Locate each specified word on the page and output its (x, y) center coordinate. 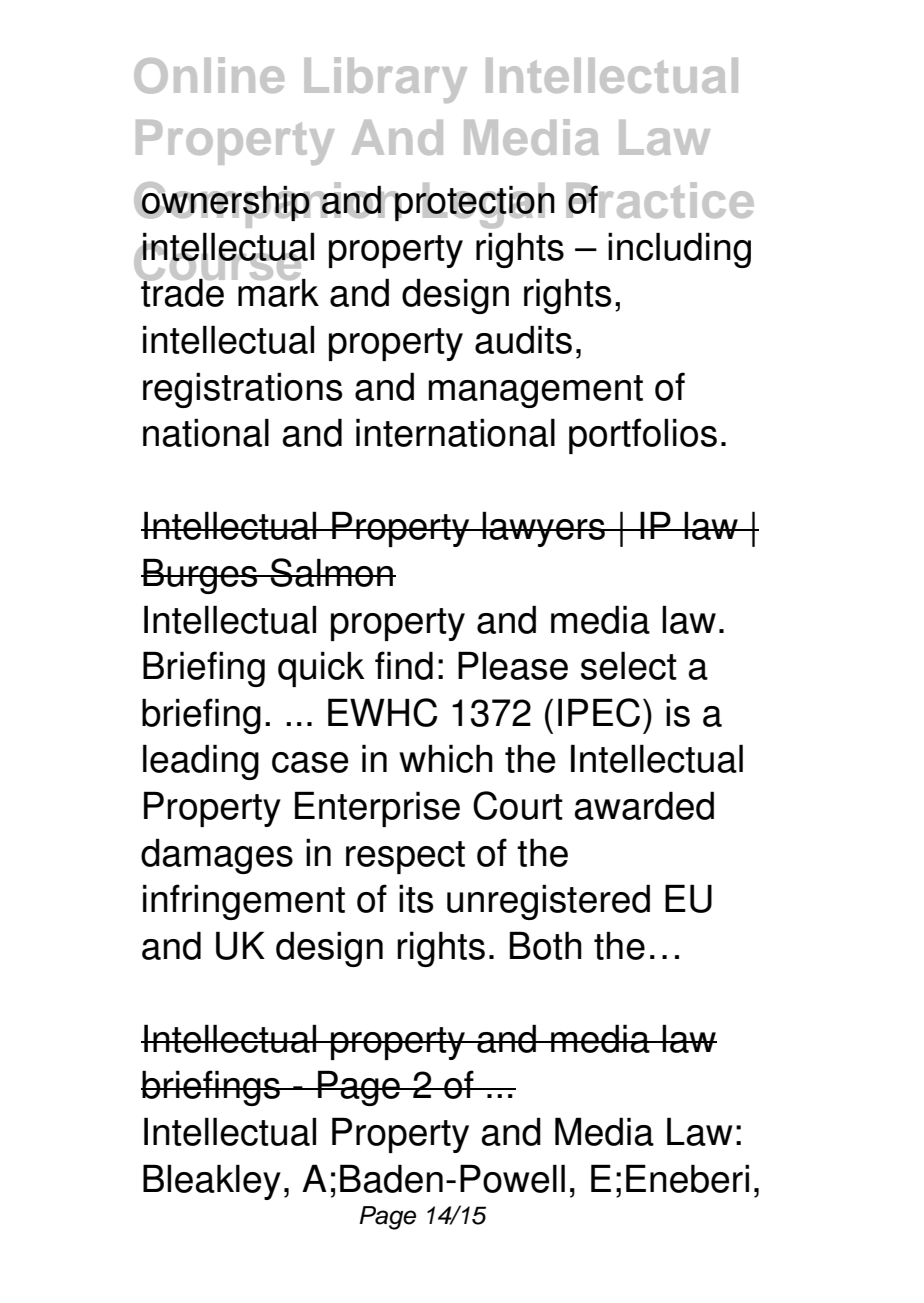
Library (386, 80)
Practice (660, 200)
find (404, 665)
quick (321, 669)
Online (209, 75)
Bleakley (212, 1182)
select (629, 665)
